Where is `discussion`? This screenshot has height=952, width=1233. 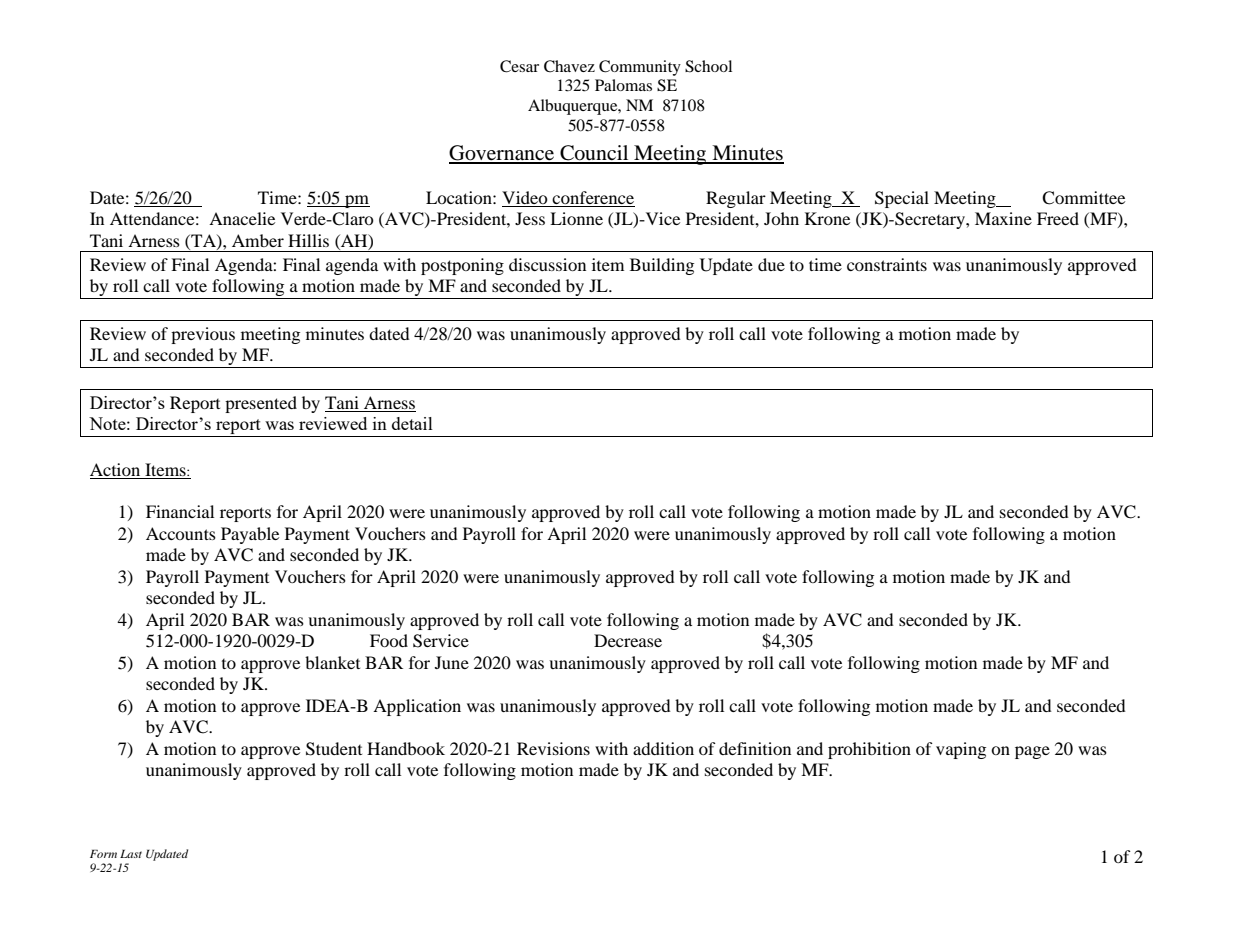 discussion is located at coordinates (547, 264).
